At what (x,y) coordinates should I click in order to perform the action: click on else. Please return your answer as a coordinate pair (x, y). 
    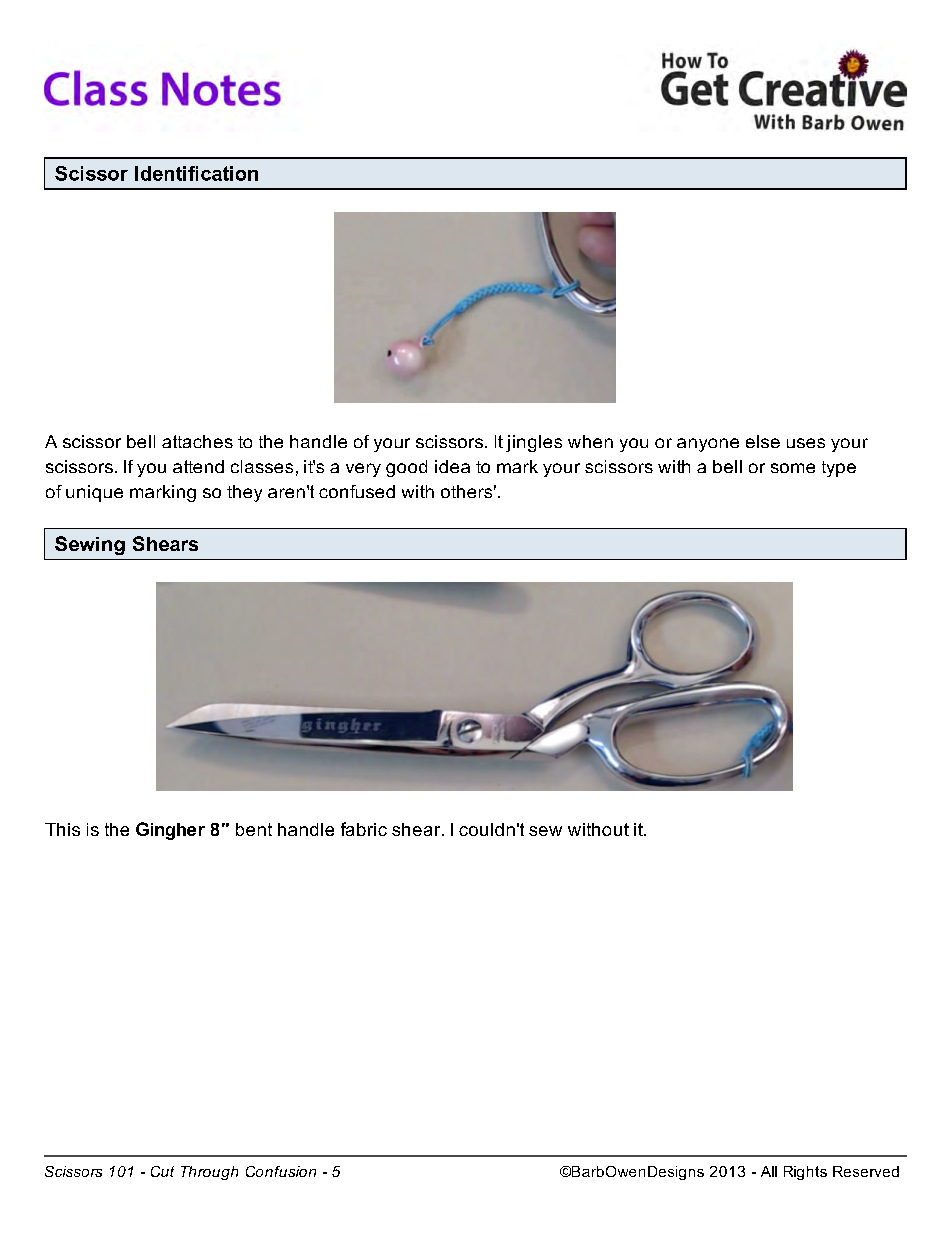
    Looking at the image, I should click on (763, 441).
